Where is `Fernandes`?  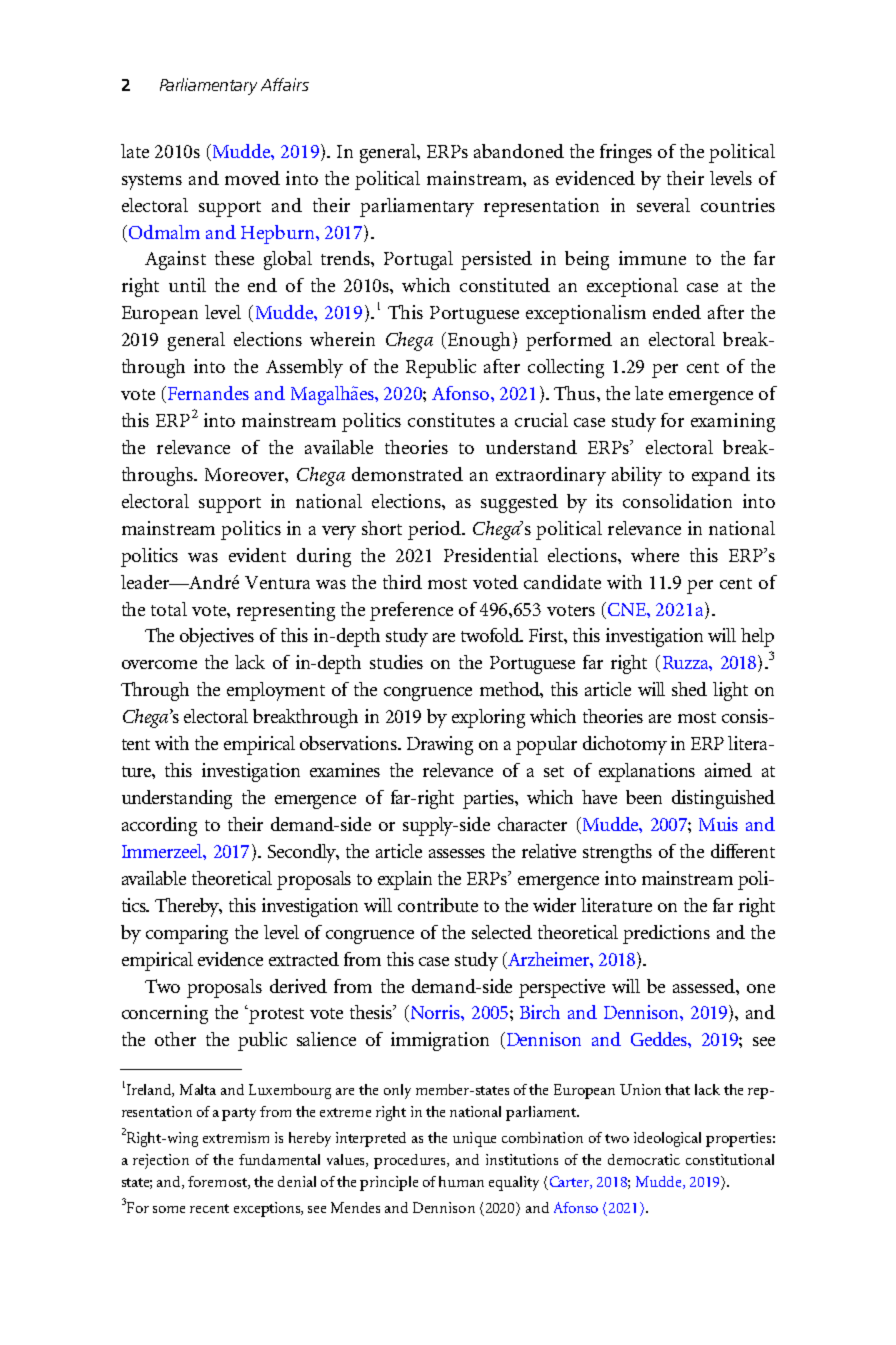 Fernandes is located at coordinates (208, 393).
